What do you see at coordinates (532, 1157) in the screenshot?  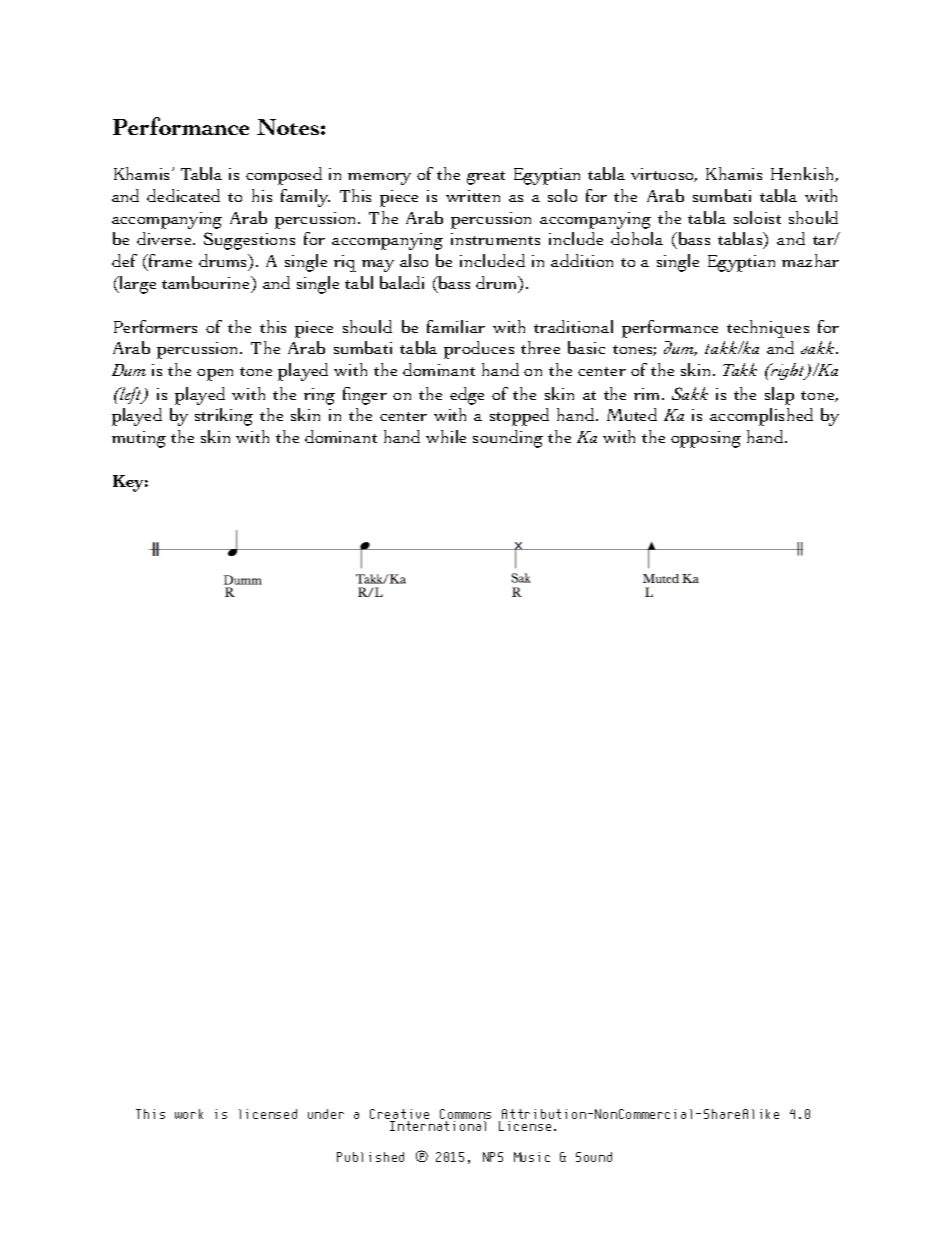 I see `Music` at bounding box center [532, 1157].
